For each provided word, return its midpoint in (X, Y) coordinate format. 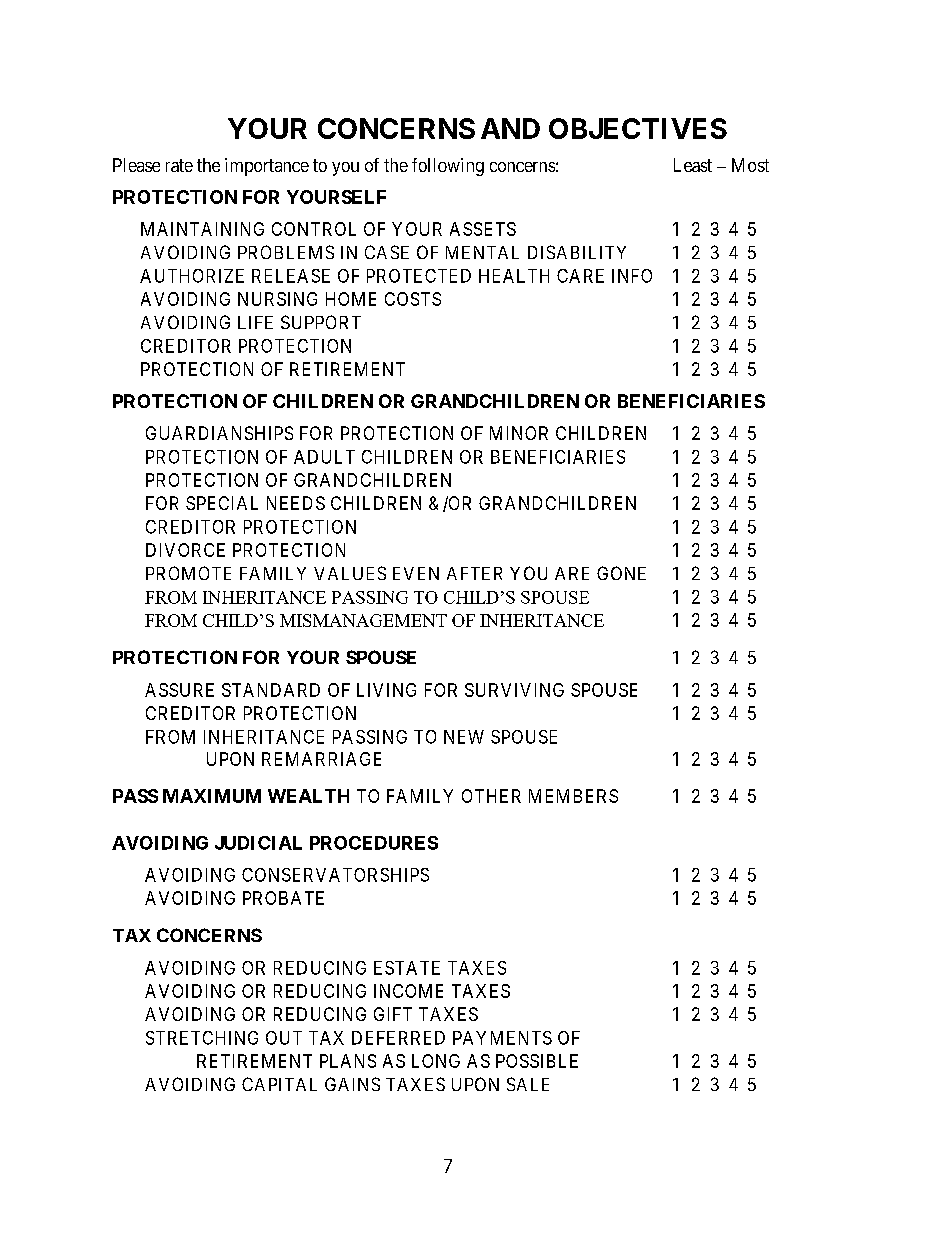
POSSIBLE (537, 1061)
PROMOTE (188, 573)
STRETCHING (202, 1038)
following (448, 167)
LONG (436, 1061)
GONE (621, 573)
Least (693, 165)
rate (179, 165)
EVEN (416, 573)
